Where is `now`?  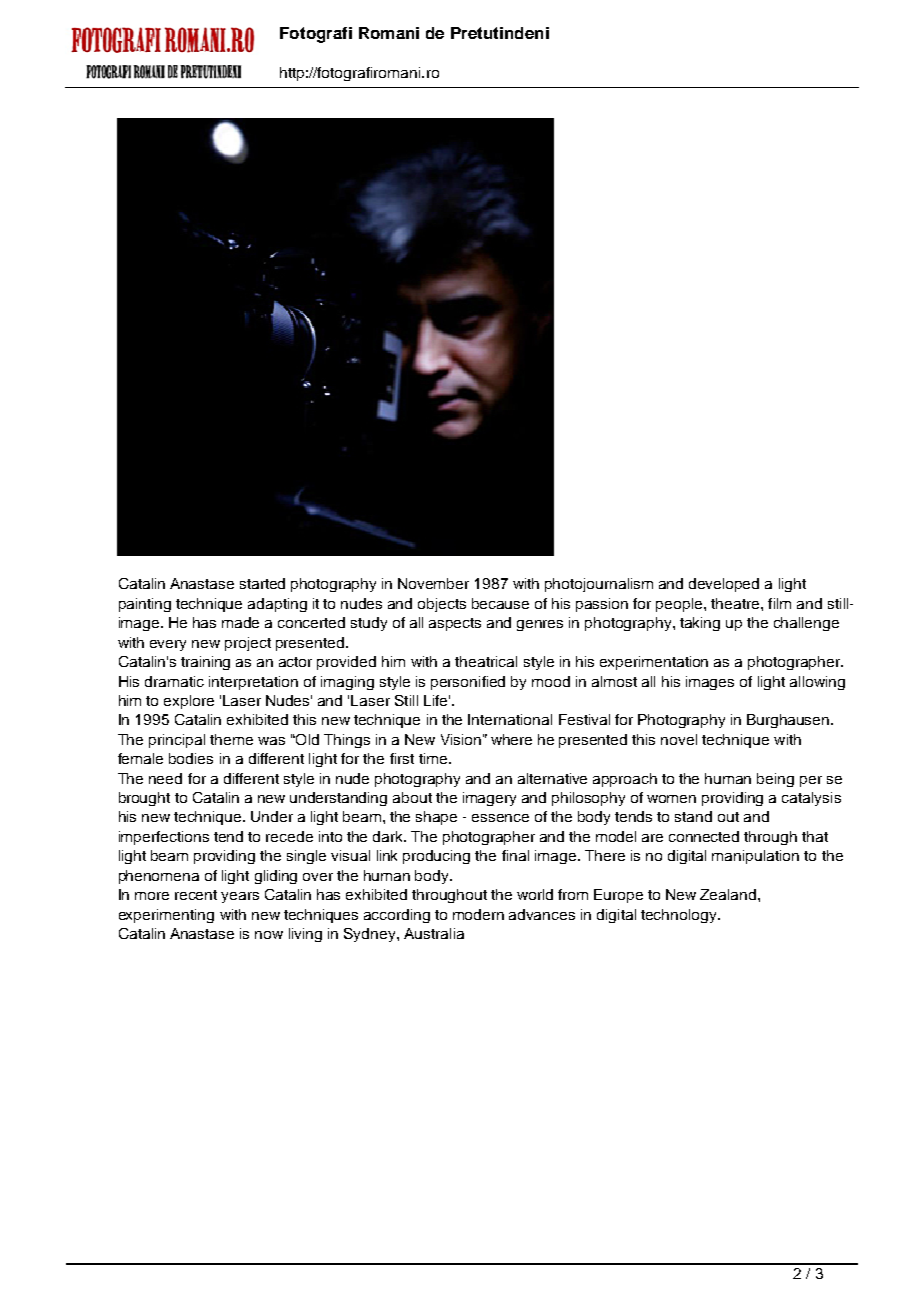
now is located at coordinates (269, 935).
